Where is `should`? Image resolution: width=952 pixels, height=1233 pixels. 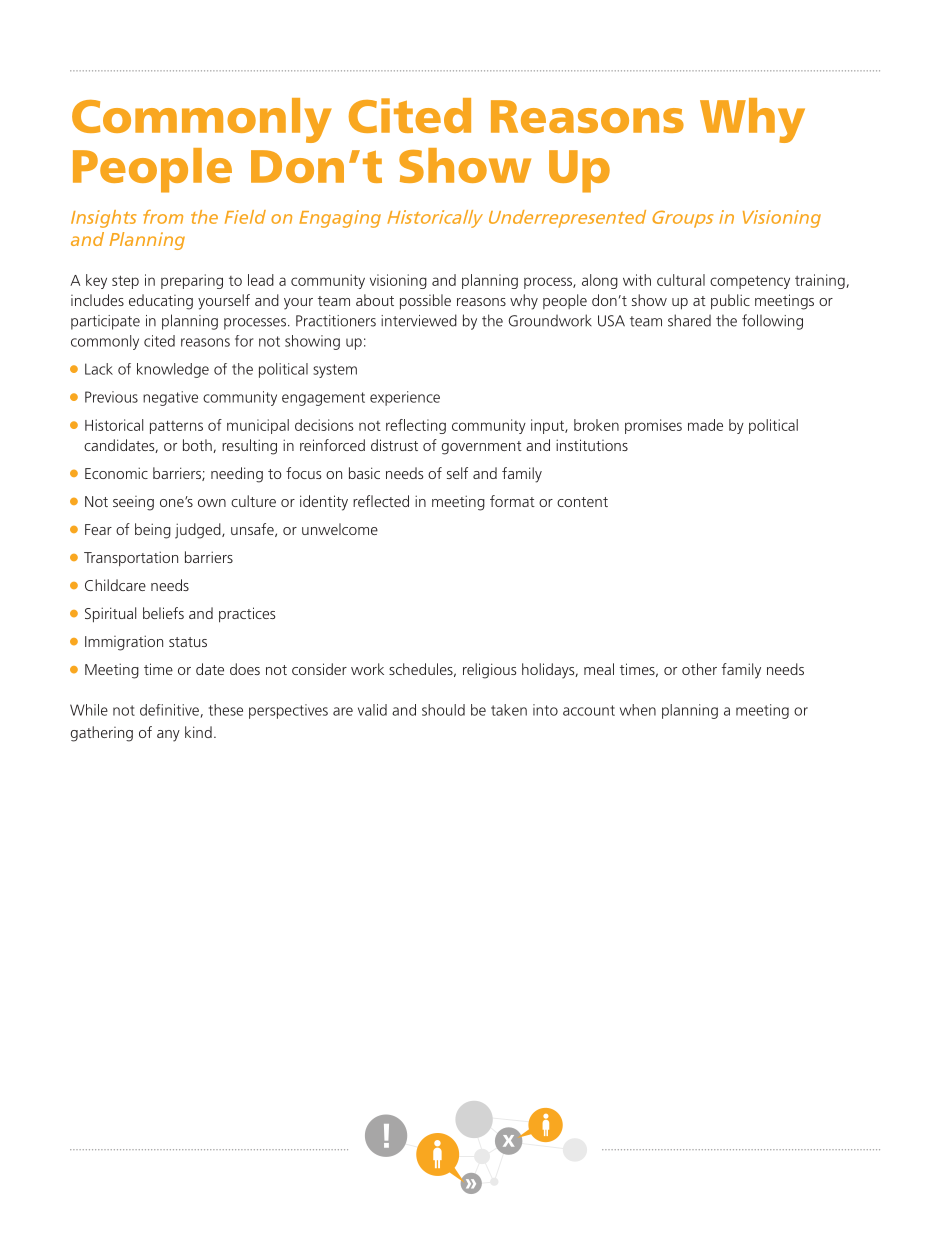
should is located at coordinates (443, 710).
